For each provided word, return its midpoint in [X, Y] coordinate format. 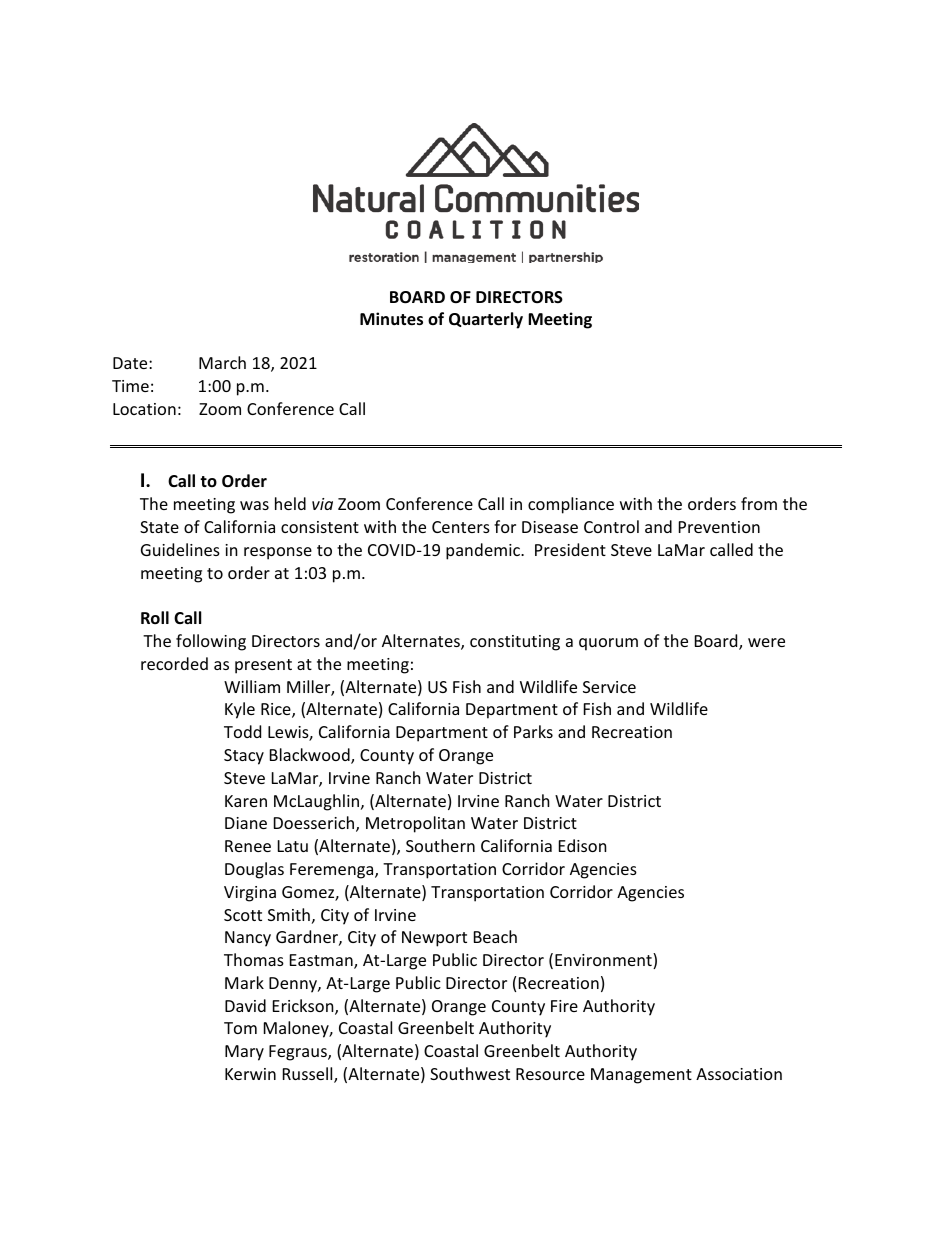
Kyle [240, 710]
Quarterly [486, 320]
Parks [533, 731]
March [222, 362]
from [759, 503]
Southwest [470, 1073]
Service [609, 687]
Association [739, 1074]
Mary [244, 1053]
